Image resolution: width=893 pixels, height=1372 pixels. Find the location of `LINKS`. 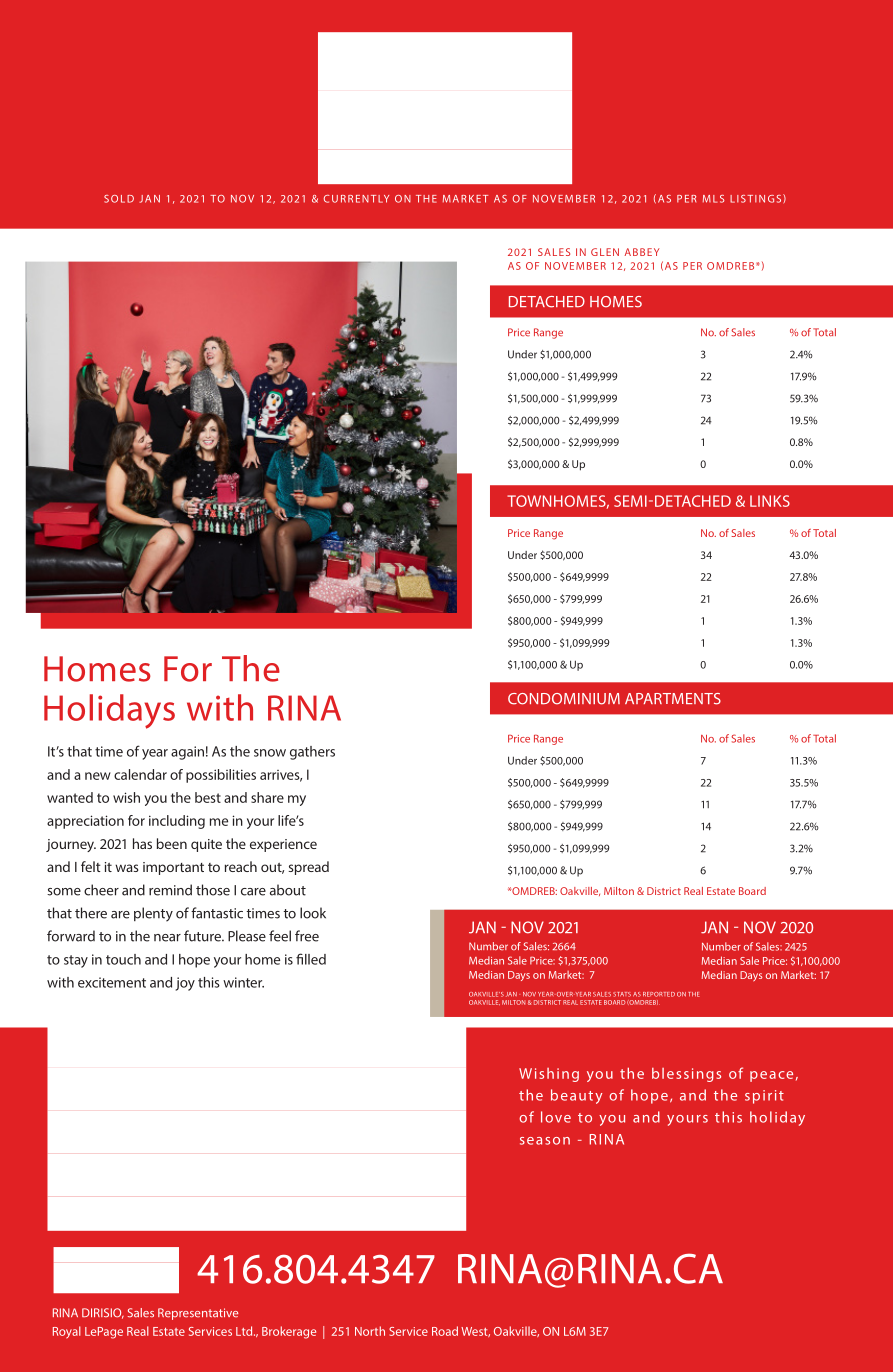

LINKS is located at coordinates (770, 501).
